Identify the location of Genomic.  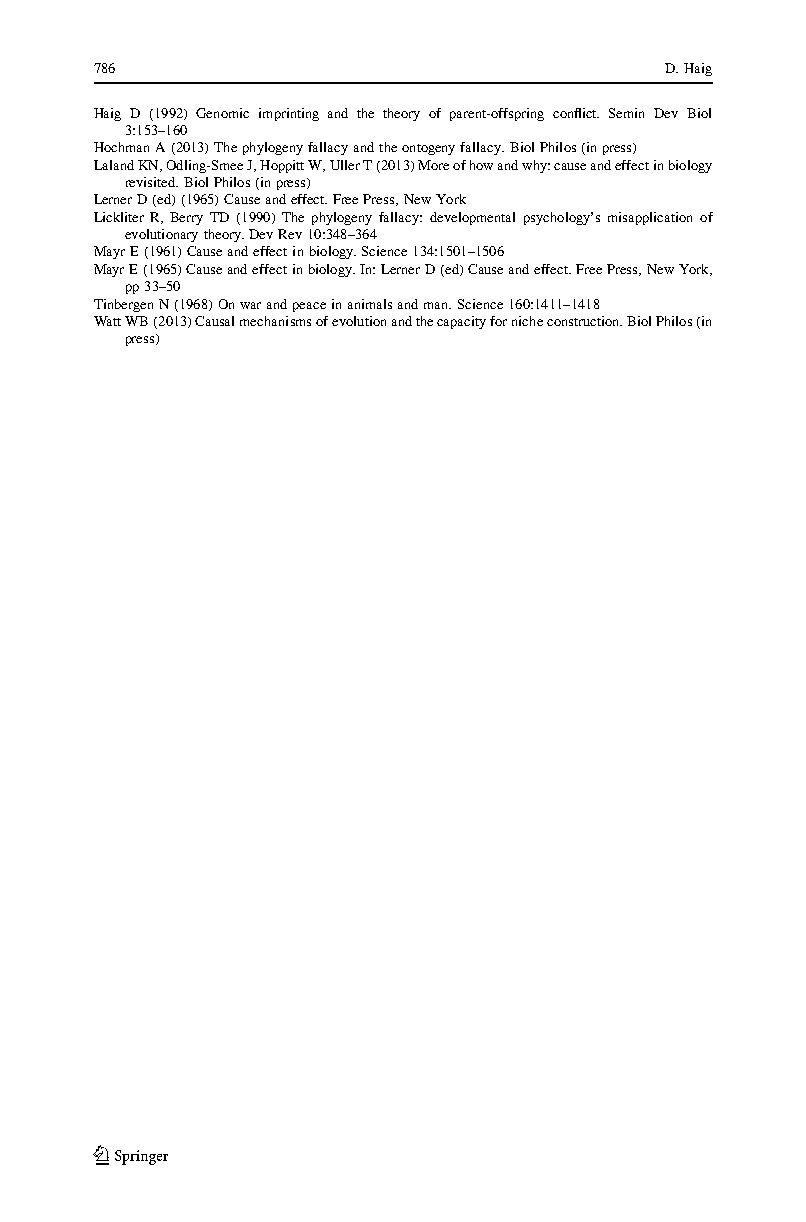
(222, 113).
